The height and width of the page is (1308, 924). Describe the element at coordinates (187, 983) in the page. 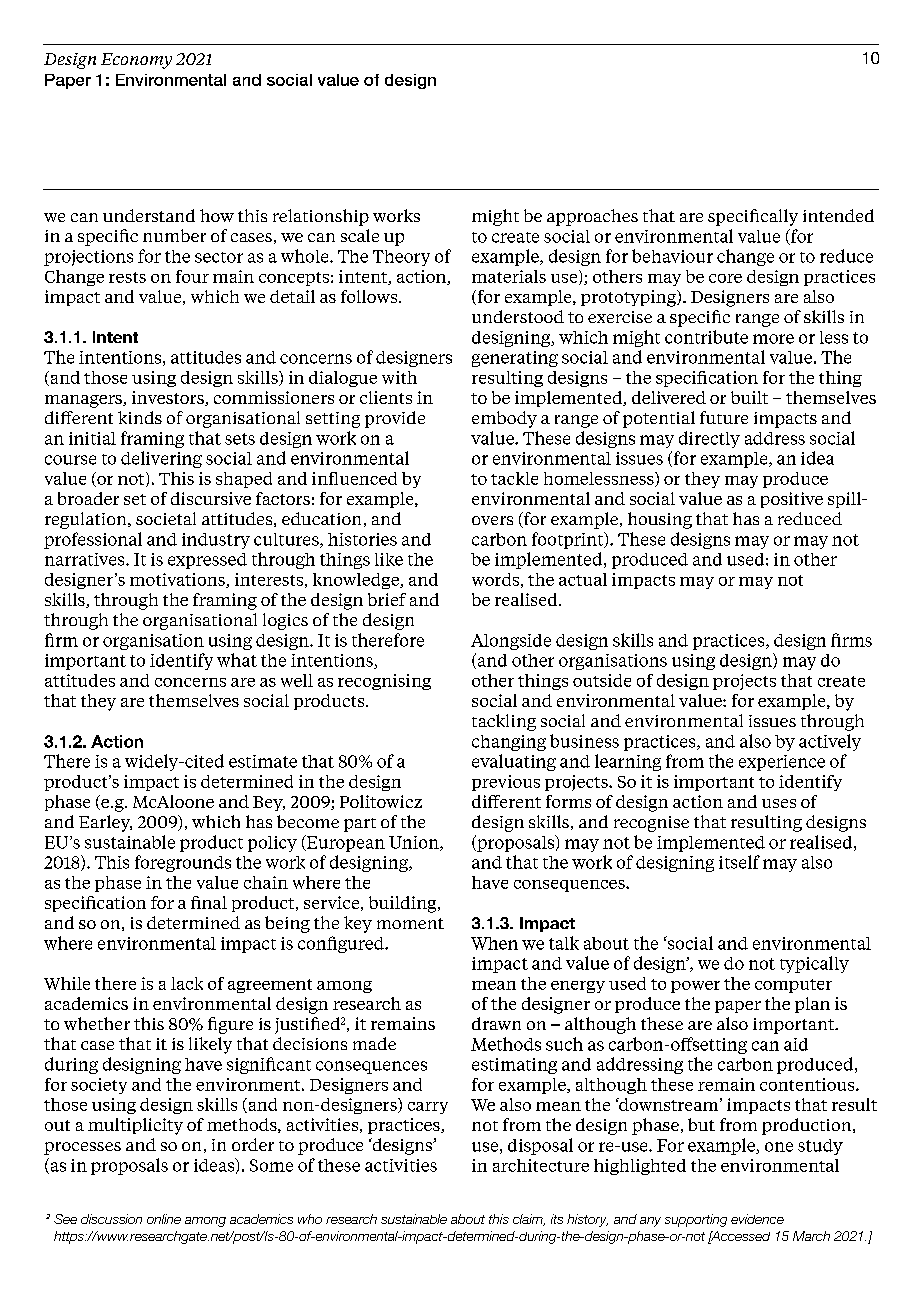

I see `lack` at that location.
